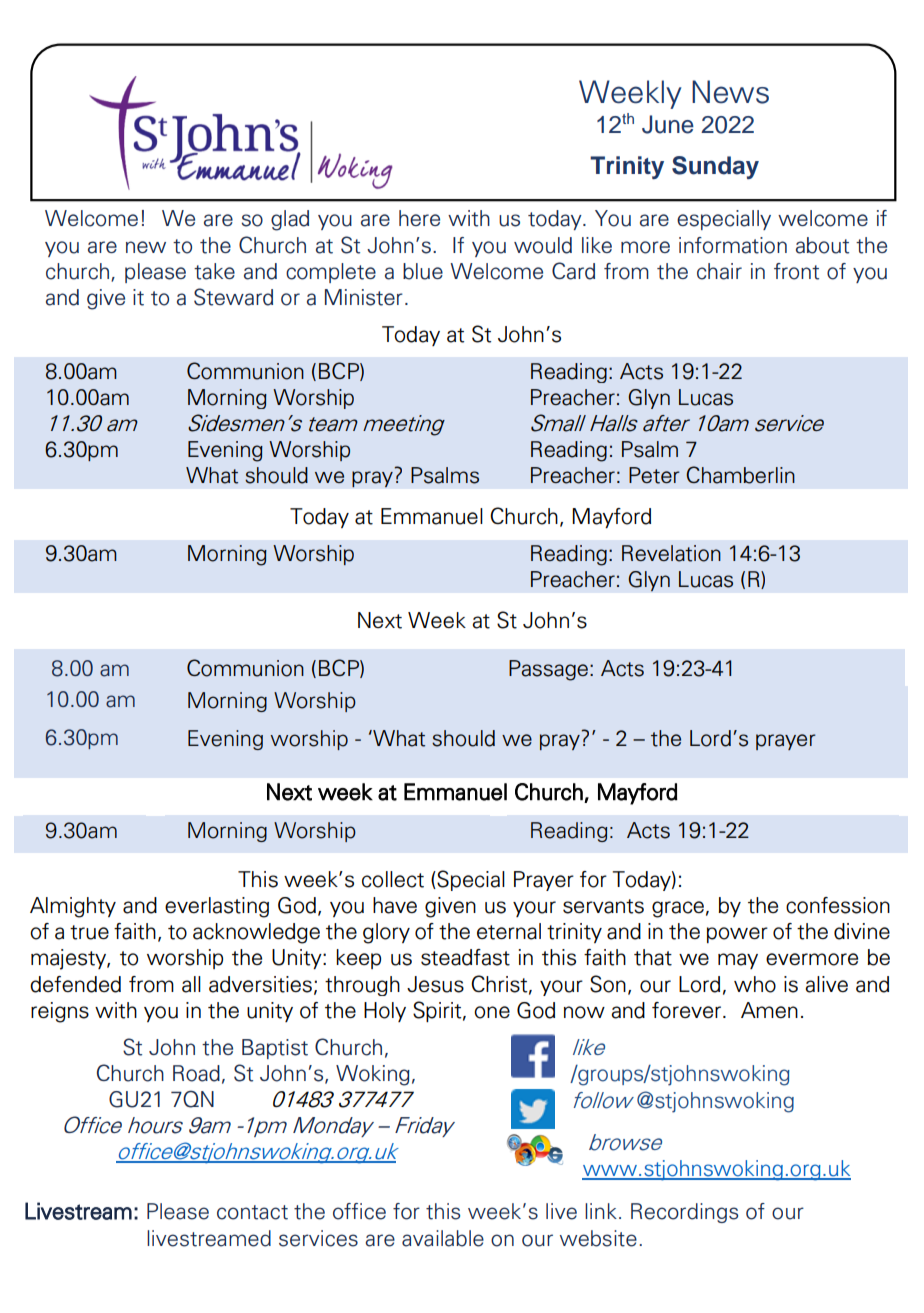  I want to click on Revelation, so click(671, 553).
